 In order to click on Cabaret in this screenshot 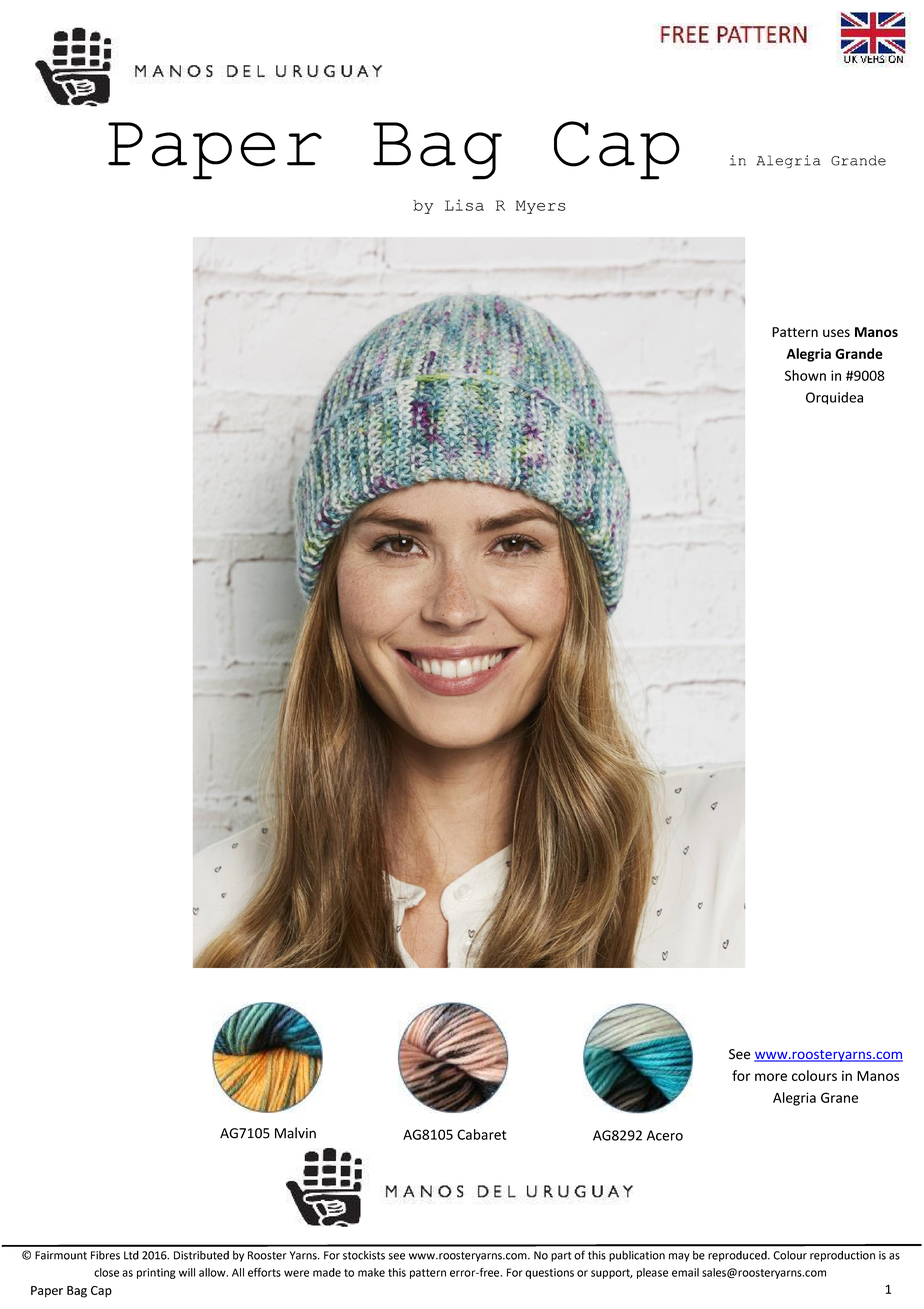, I will do `click(481, 1134)`.
